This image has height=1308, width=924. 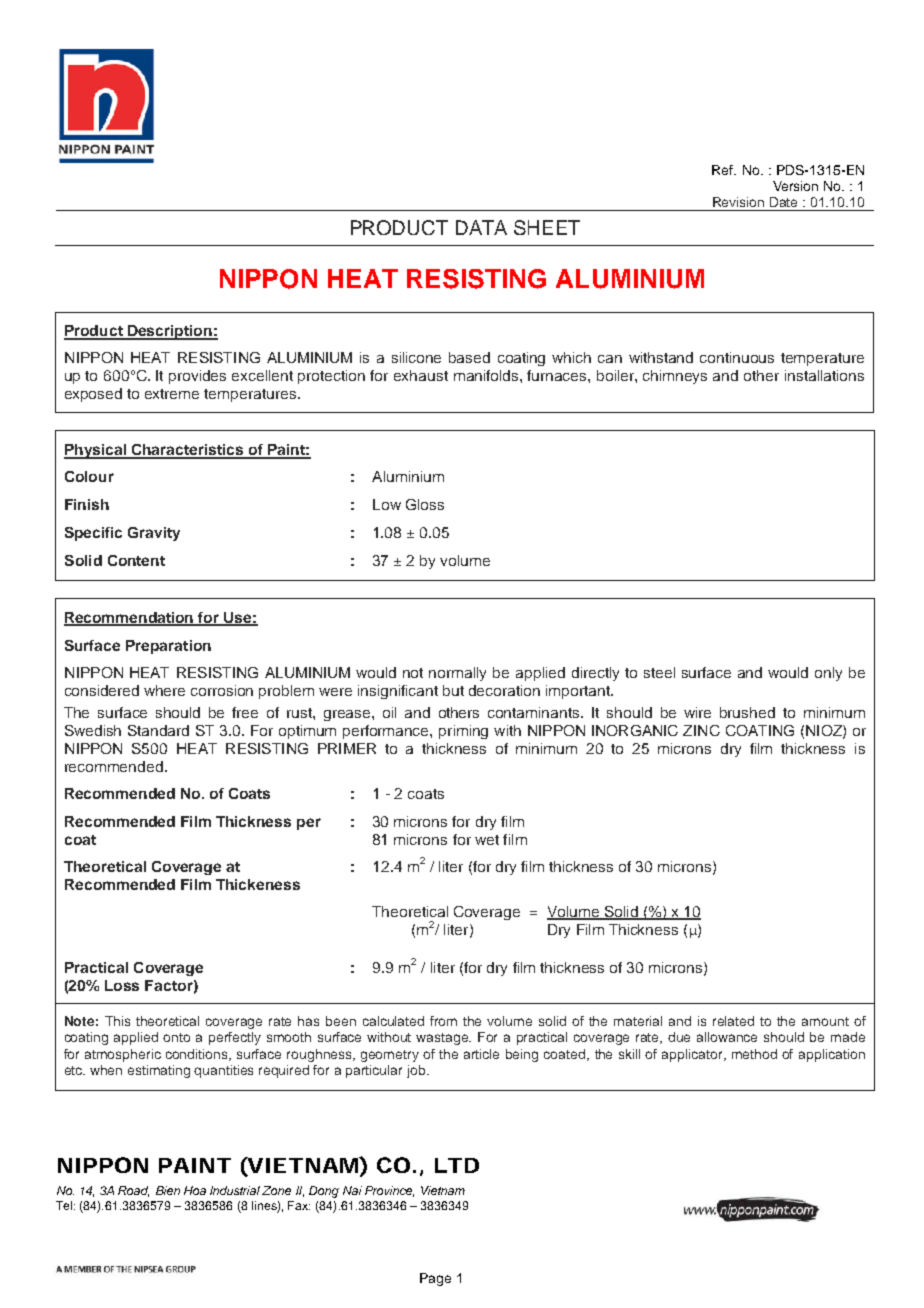 I want to click on but, so click(x=453, y=690).
